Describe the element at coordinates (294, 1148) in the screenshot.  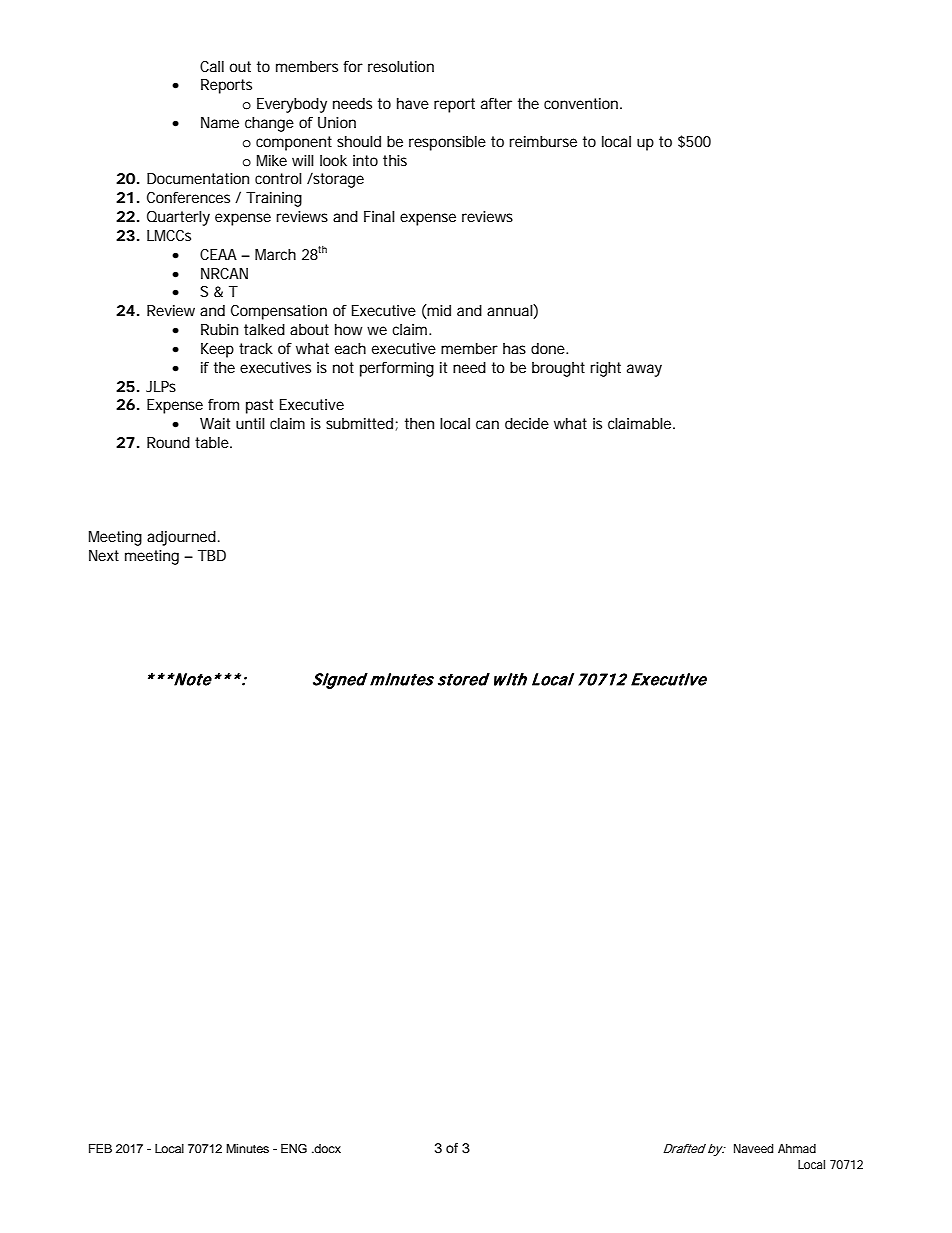
I see `ENG` at that location.
